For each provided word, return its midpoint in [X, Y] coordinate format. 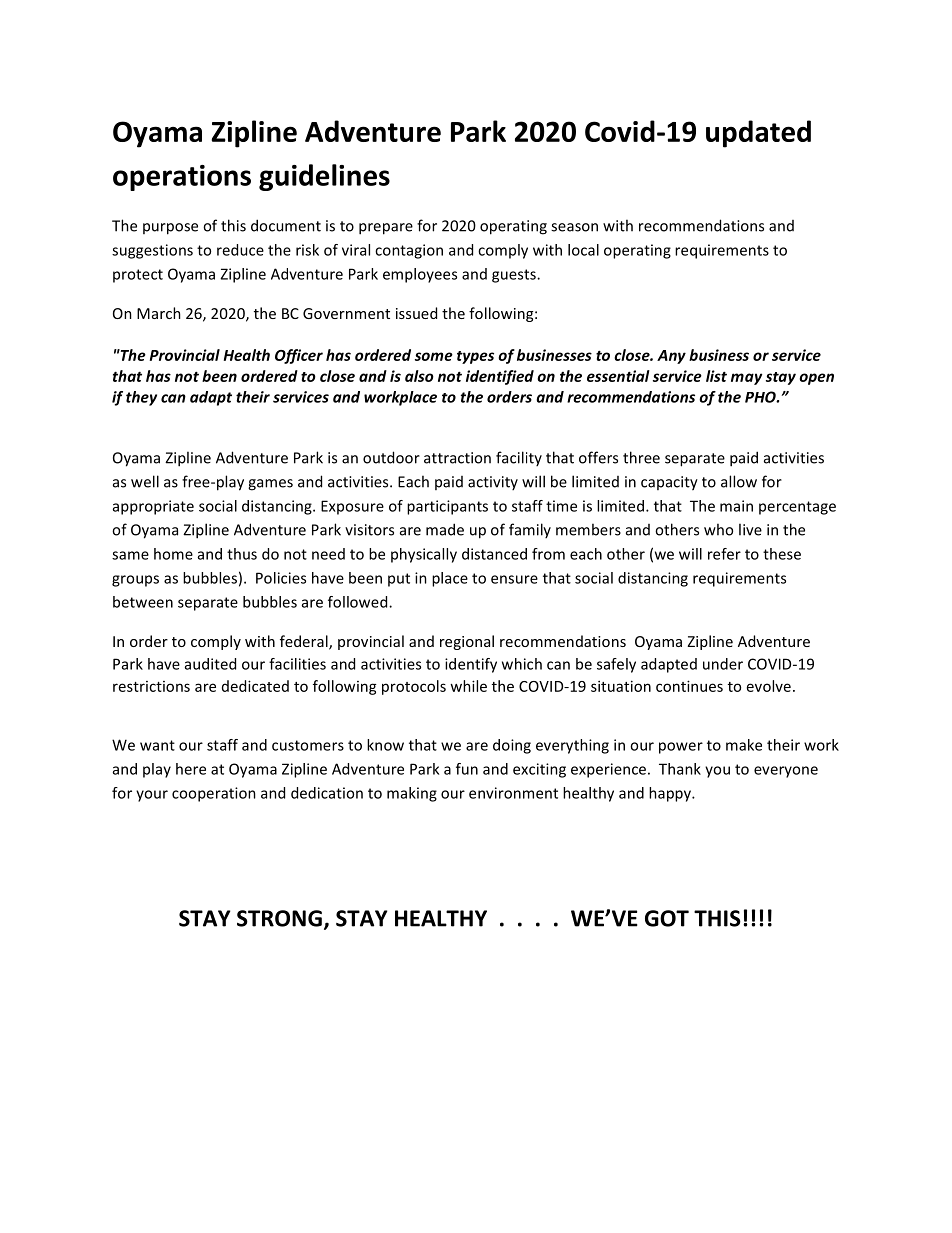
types [475, 357]
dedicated [255, 686]
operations [182, 178]
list [716, 376]
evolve [769, 686]
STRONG [279, 918]
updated [758, 134]
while [468, 686]
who [718, 529]
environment [513, 793]
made [445, 529]
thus [242, 554]
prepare [386, 229]
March [159, 313]
